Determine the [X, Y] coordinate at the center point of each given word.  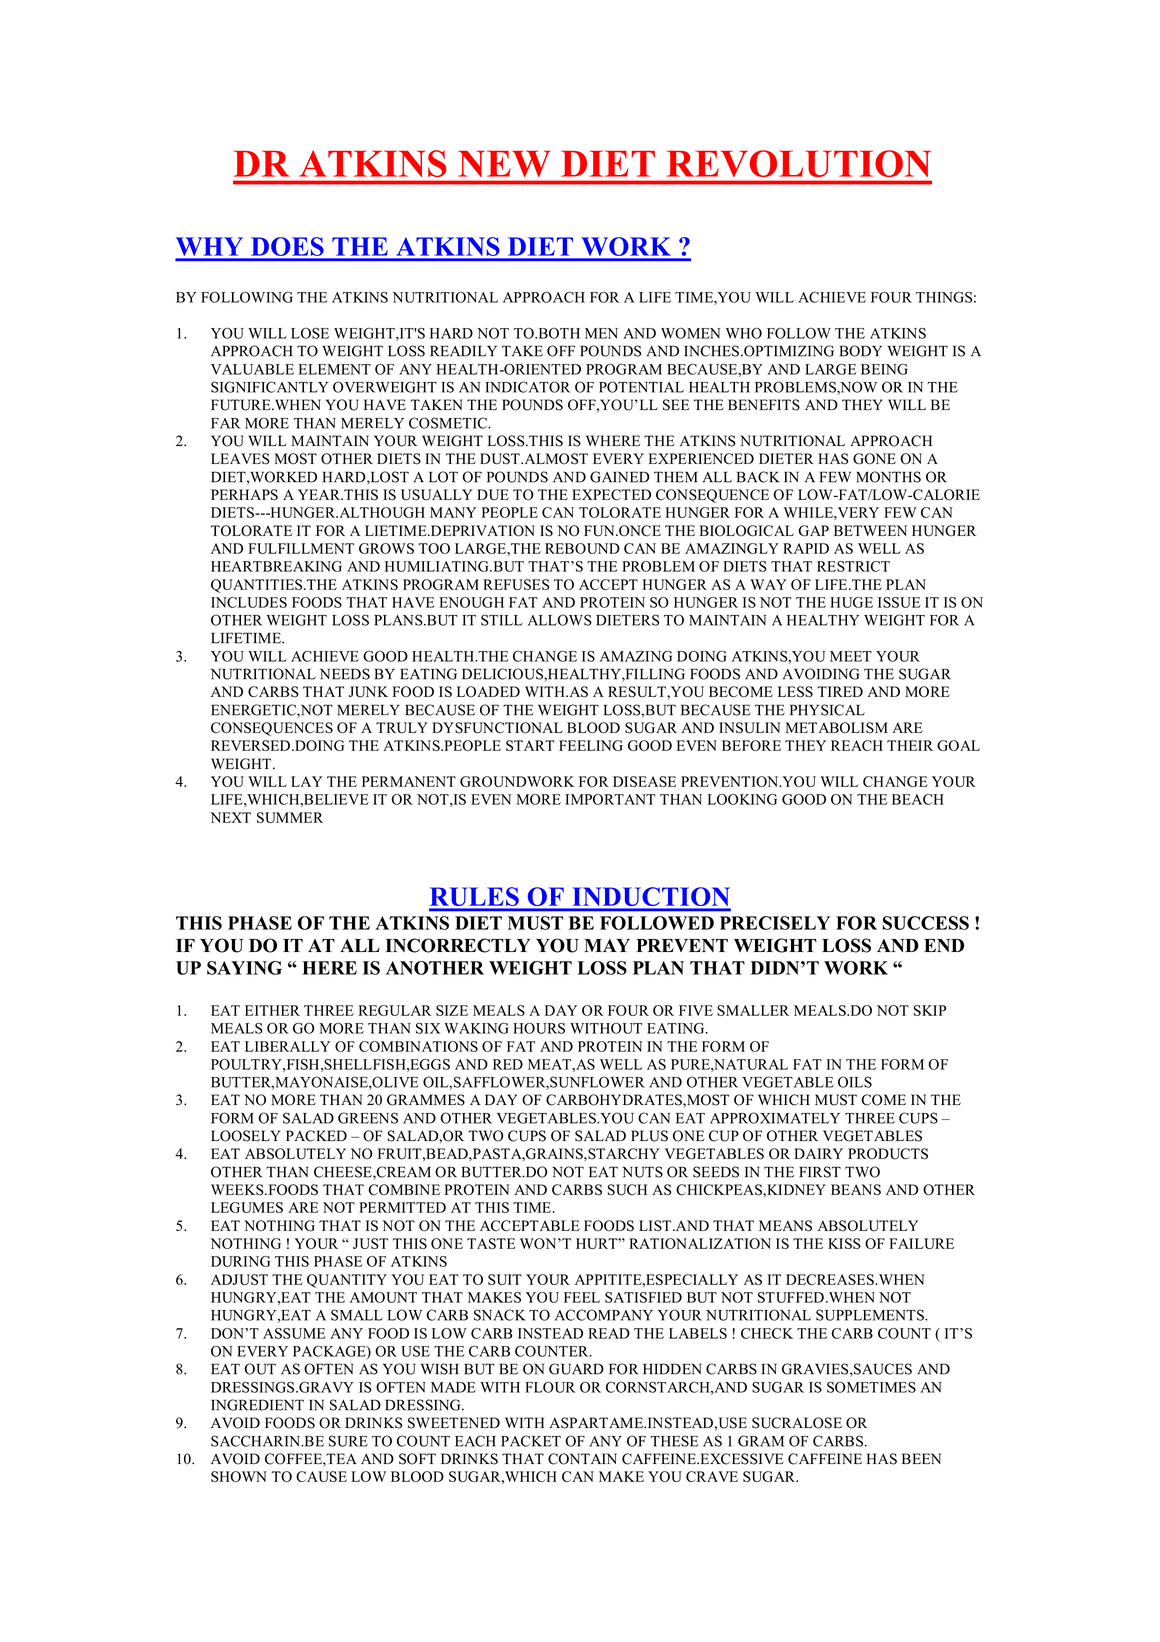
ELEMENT [335, 369]
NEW [504, 163]
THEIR [910, 745]
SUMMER [290, 817]
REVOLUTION [799, 163]
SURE [348, 1441]
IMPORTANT [610, 799]
